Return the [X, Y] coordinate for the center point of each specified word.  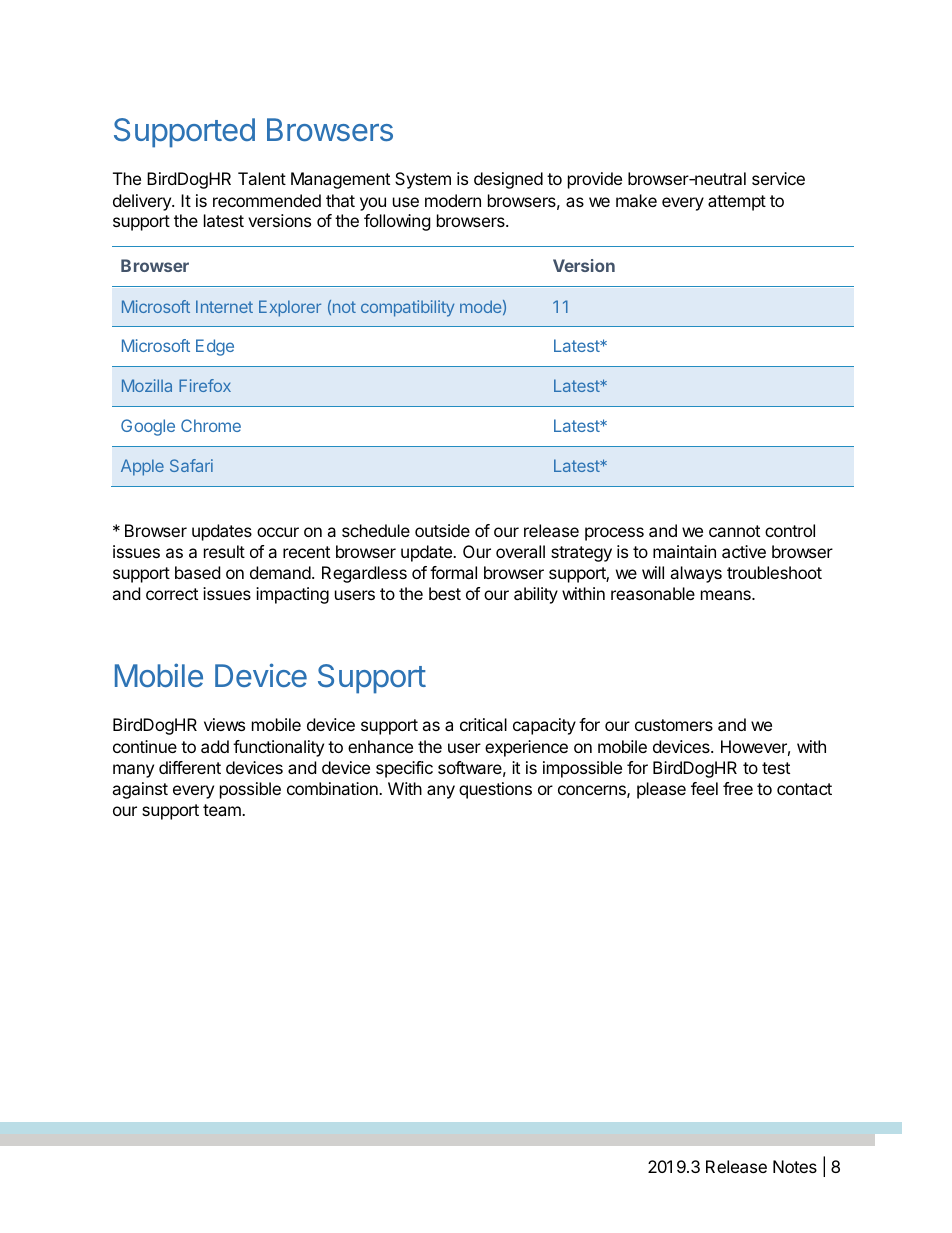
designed [508, 180]
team [223, 810]
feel [704, 788]
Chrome [211, 425]
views [224, 724]
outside [442, 530]
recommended [267, 200]
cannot [734, 531]
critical [483, 724]
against [140, 790]
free [738, 788]
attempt [737, 203]
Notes [795, 1166]
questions [495, 790]
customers [674, 725]
